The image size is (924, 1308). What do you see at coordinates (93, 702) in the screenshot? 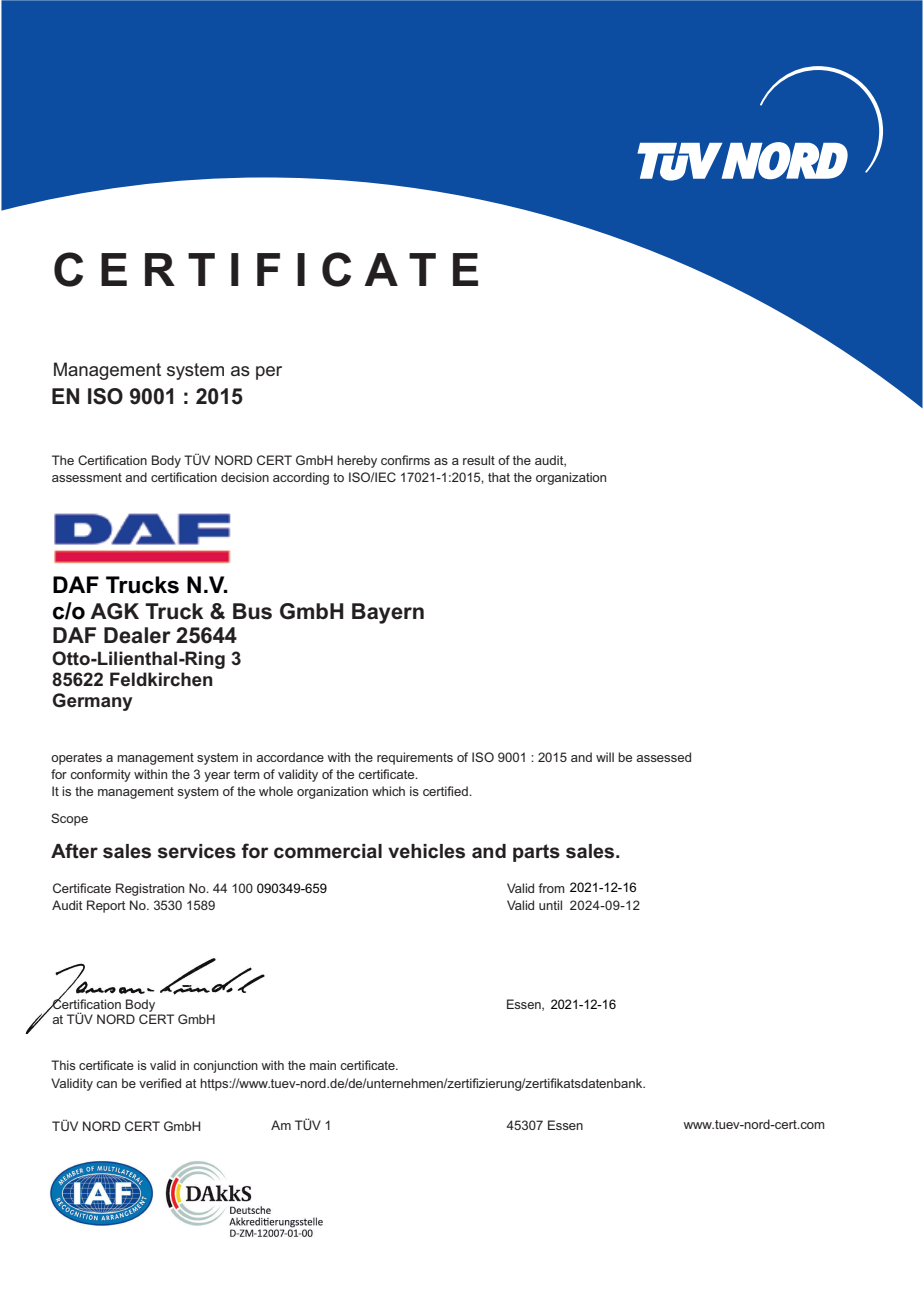
I see `Germany` at bounding box center [93, 702].
